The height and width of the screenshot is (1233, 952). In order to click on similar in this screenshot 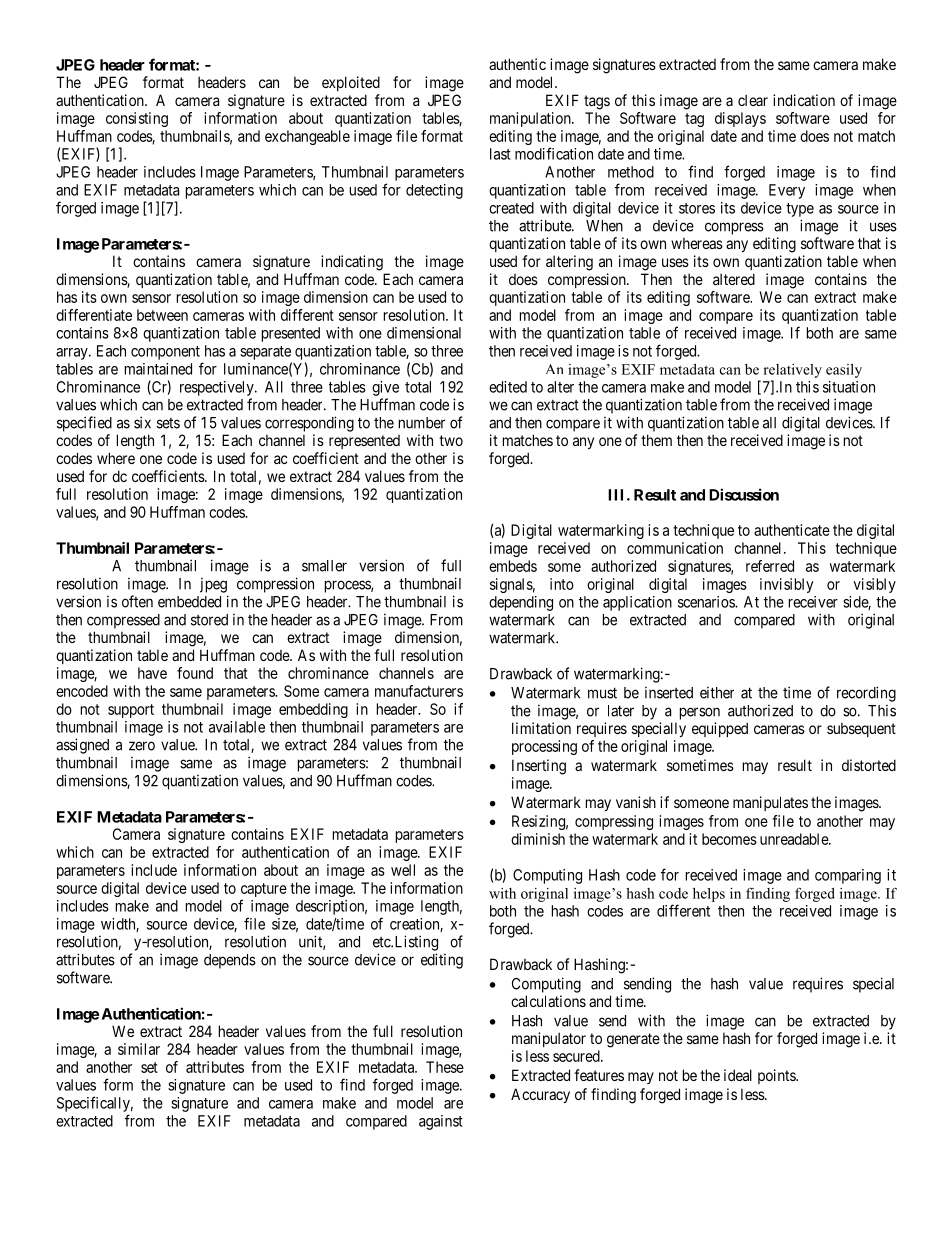, I will do `click(139, 1049)`.
